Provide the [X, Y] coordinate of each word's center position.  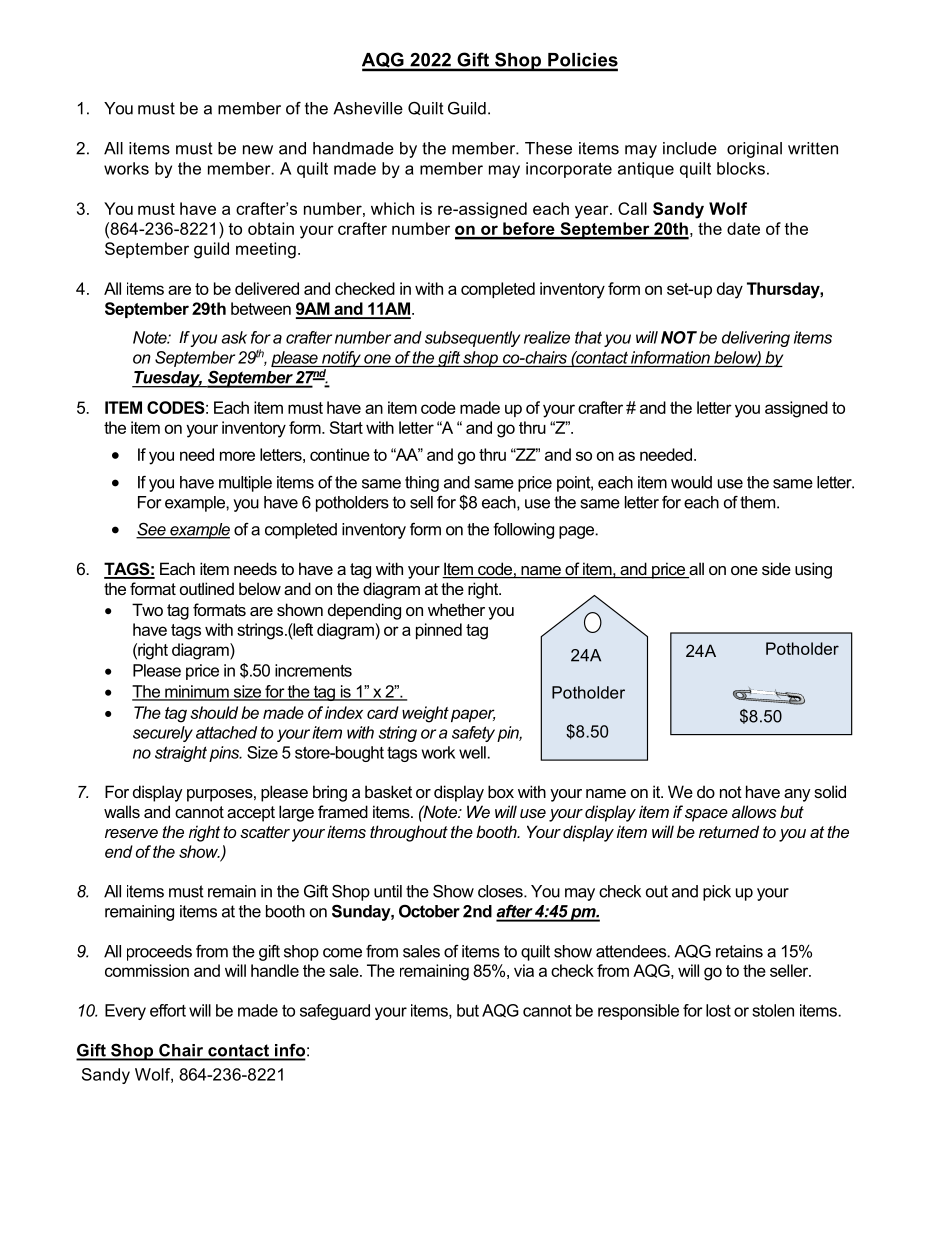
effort [168, 1010]
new [258, 150]
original [754, 150]
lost [718, 1010]
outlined [207, 588]
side [776, 568]
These [548, 148]
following [523, 531]
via [524, 970]
